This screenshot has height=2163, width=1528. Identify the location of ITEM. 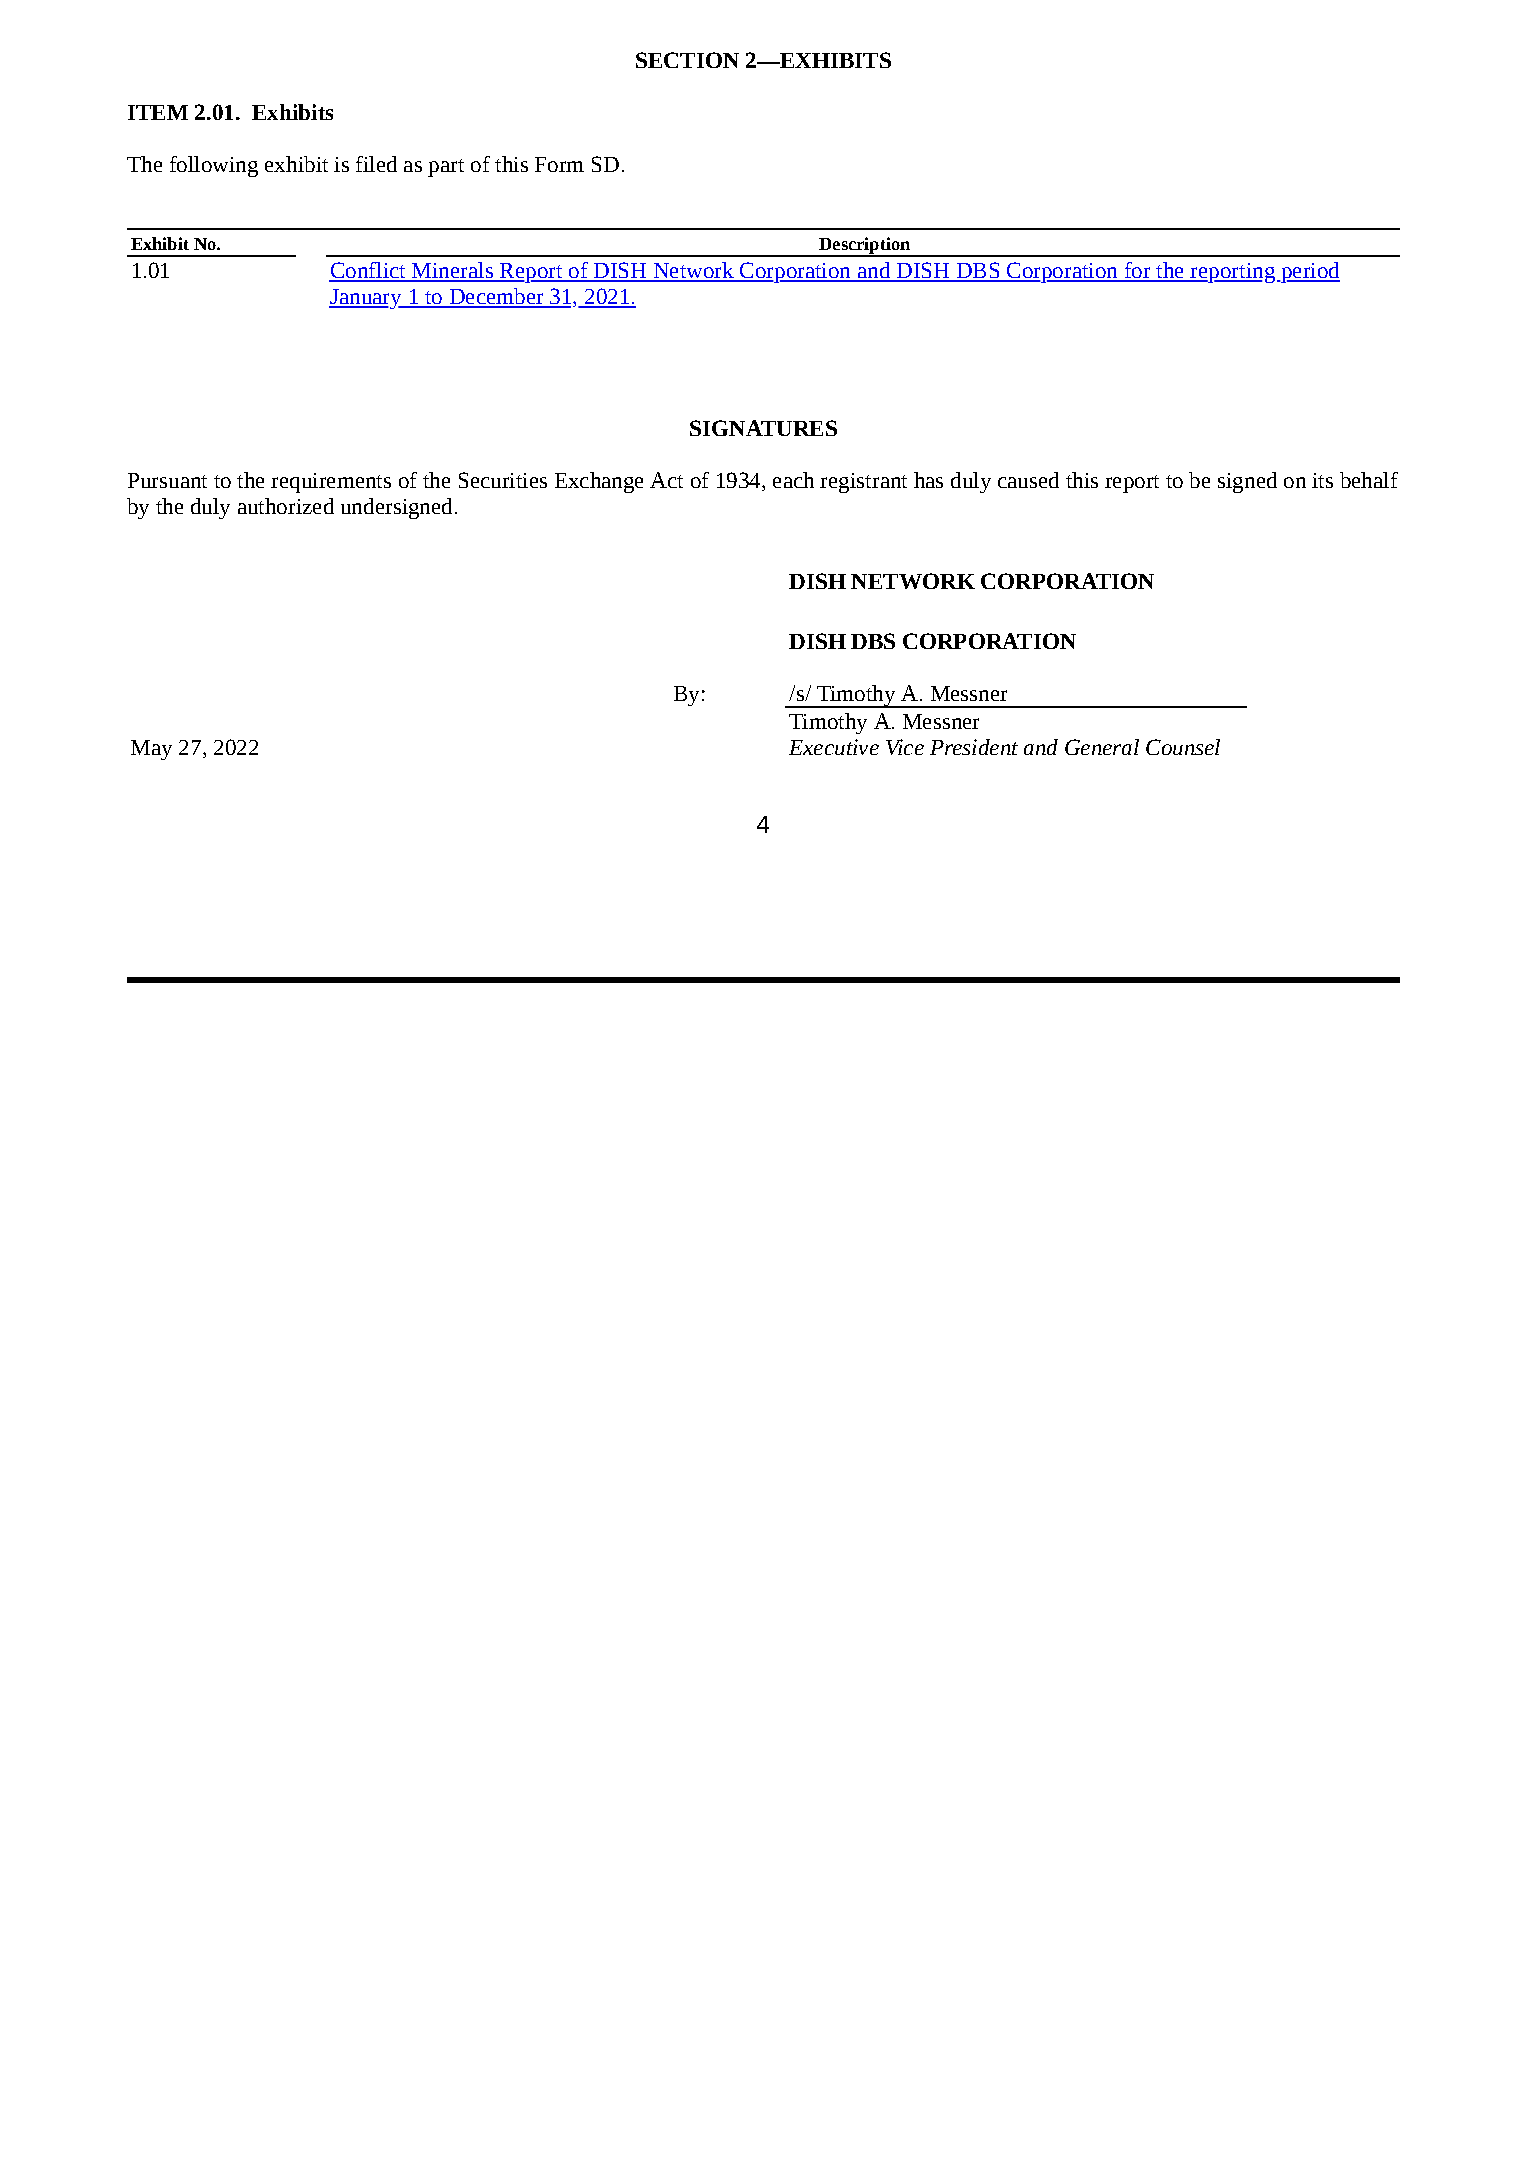
(158, 112).
